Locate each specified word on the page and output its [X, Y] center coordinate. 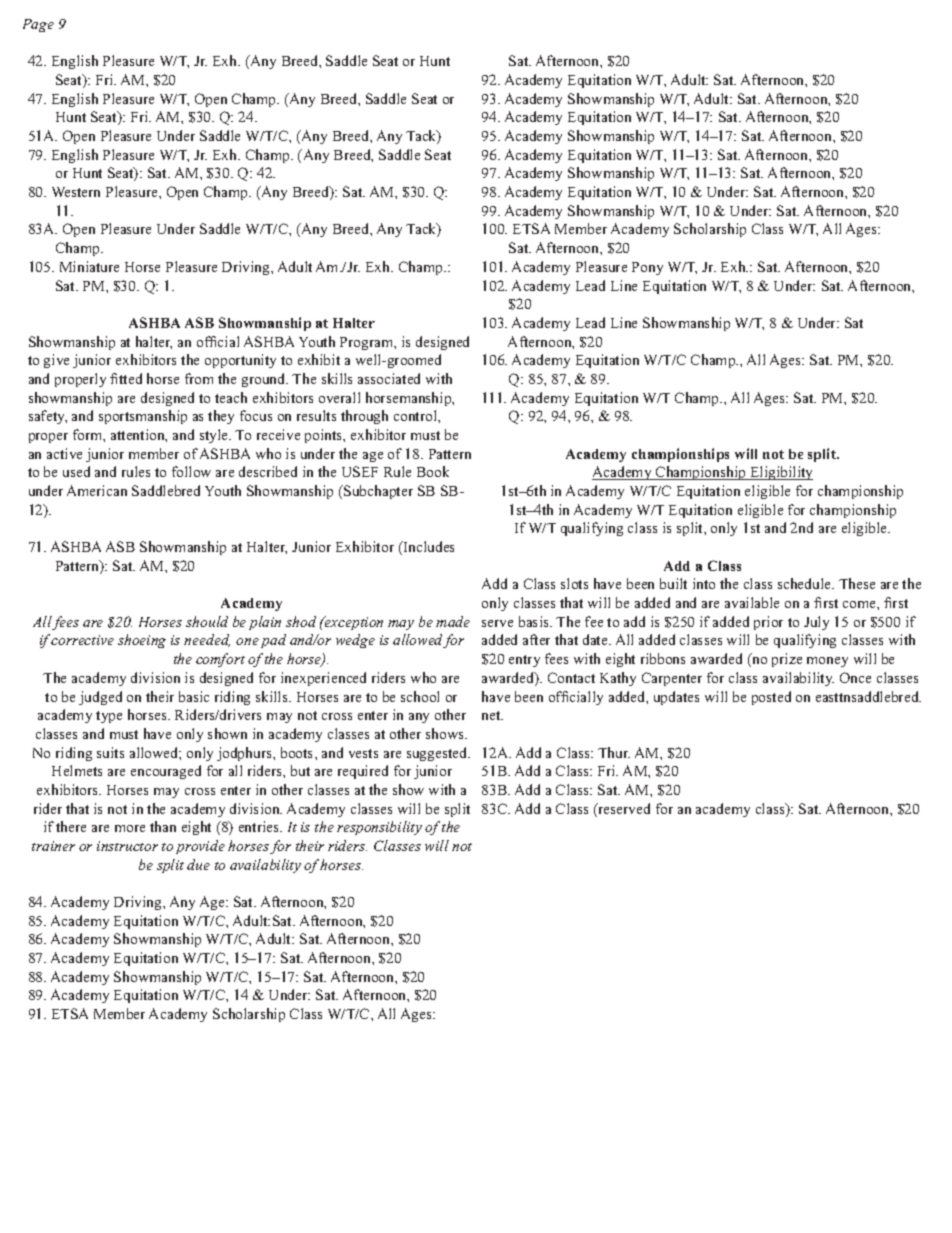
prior [768, 623]
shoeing [142, 641]
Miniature [89, 266]
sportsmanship [143, 417]
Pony [647, 268]
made [453, 621]
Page [38, 25]
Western [76, 192]
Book [433, 471]
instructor [127, 846]
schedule [806, 583]
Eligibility [780, 473]
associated [389, 378]
